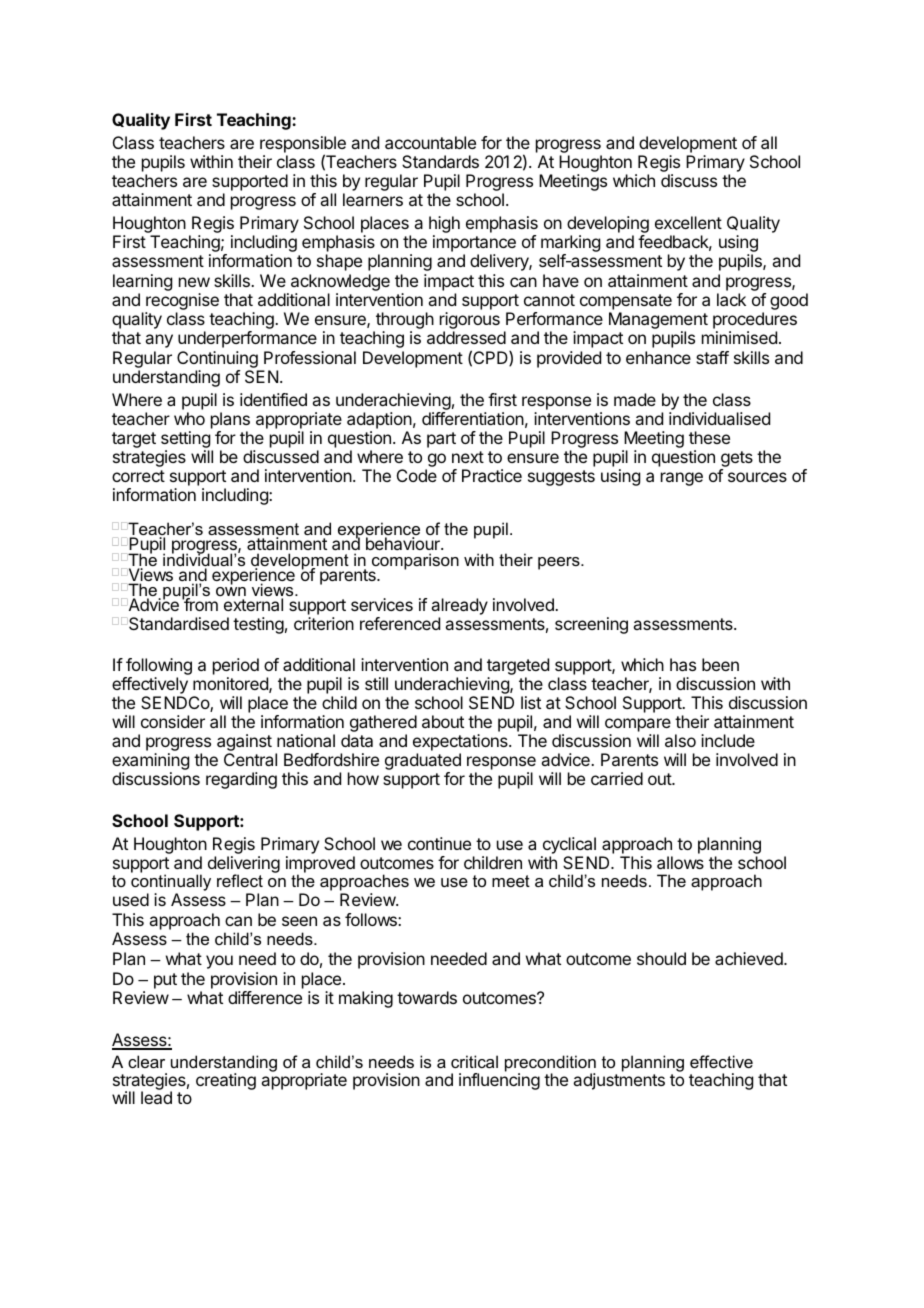 This screenshot has width=924, height=1308. What do you see at coordinates (303, 146) in the screenshot?
I see `responsible` at bounding box center [303, 146].
